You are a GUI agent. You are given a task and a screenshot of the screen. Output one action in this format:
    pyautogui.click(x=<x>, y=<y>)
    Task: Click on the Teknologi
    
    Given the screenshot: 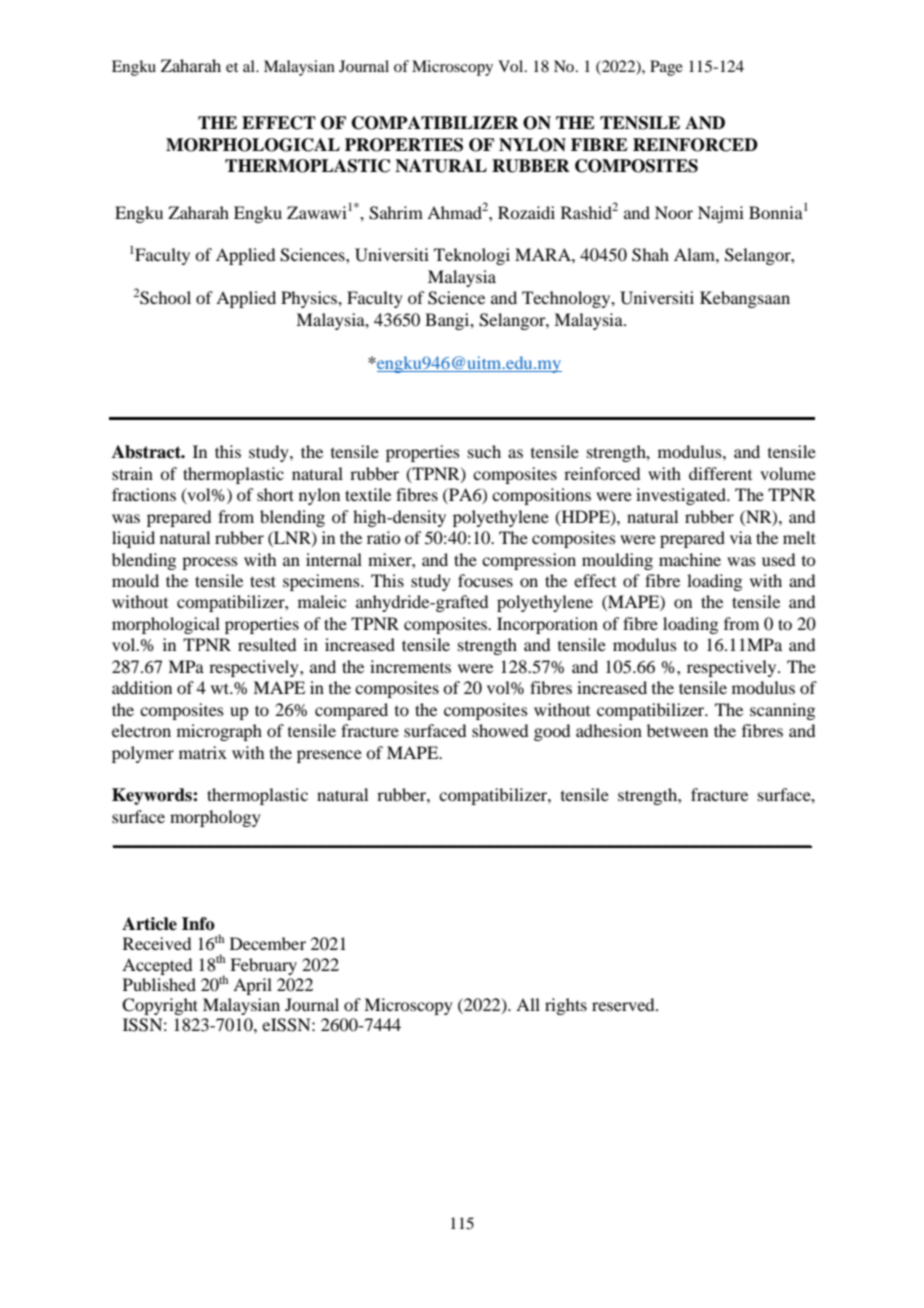 What is the action you would take?
    pyautogui.click(x=472, y=256)
